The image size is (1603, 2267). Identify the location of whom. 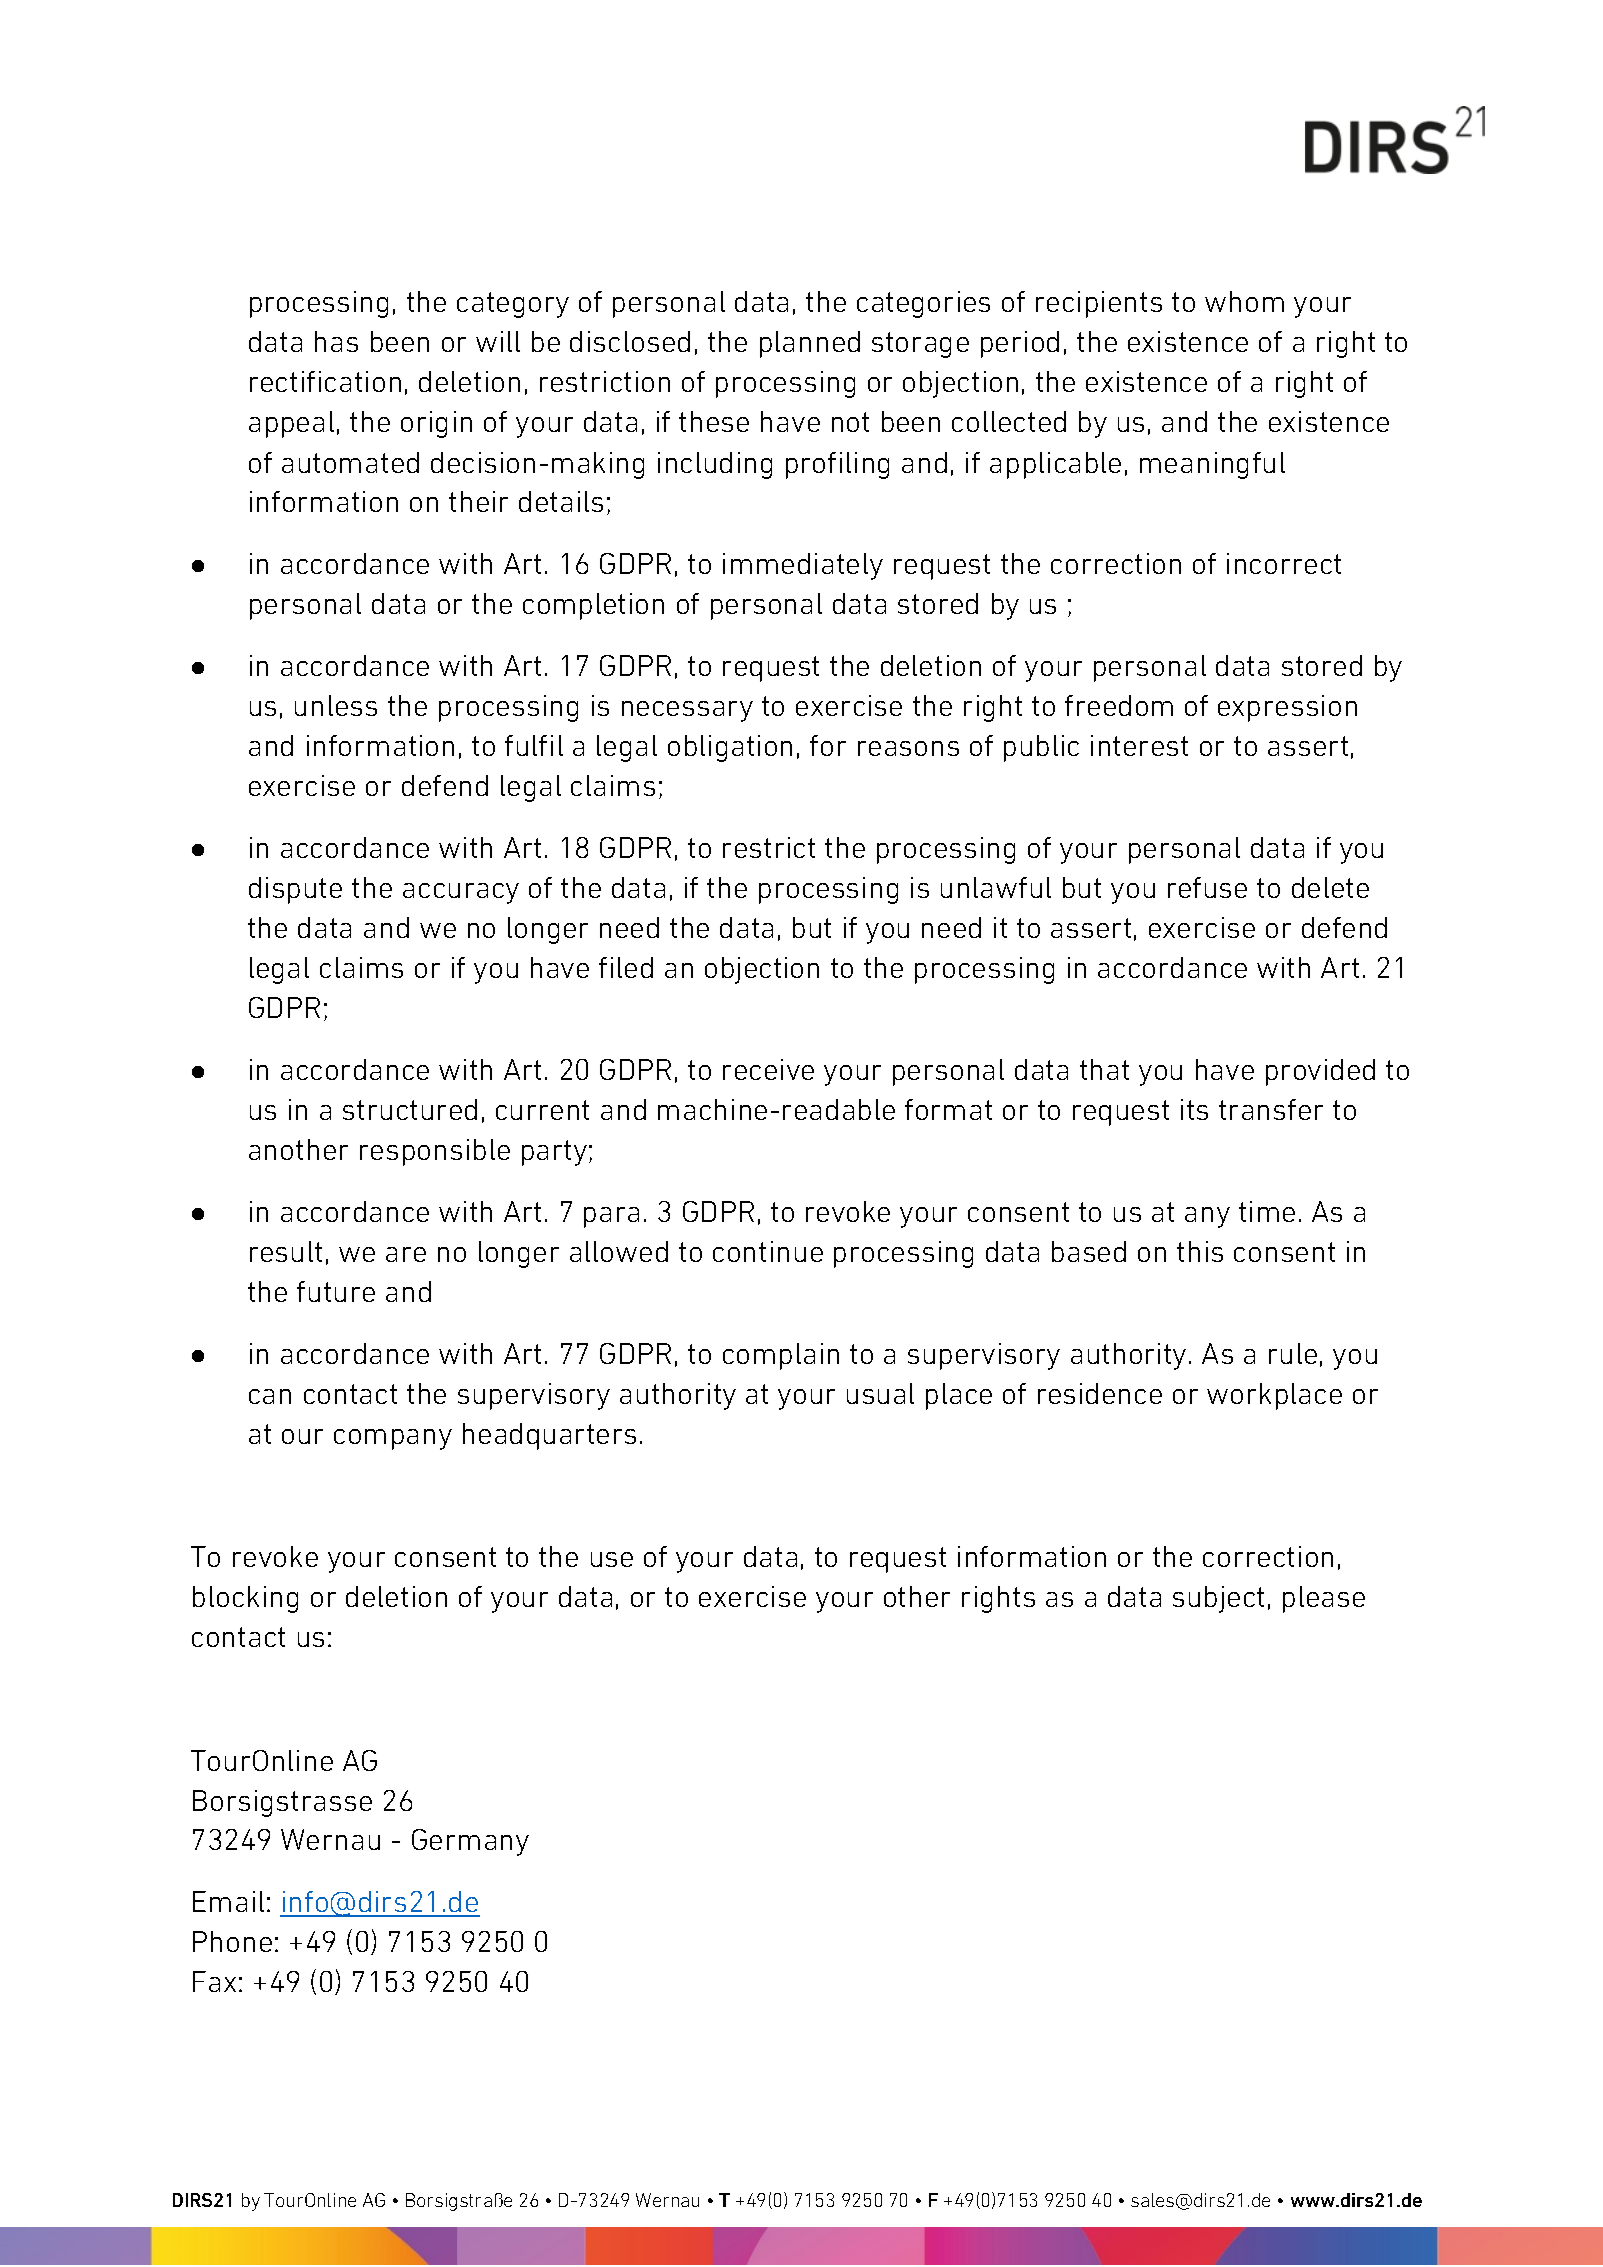
(1244, 301).
